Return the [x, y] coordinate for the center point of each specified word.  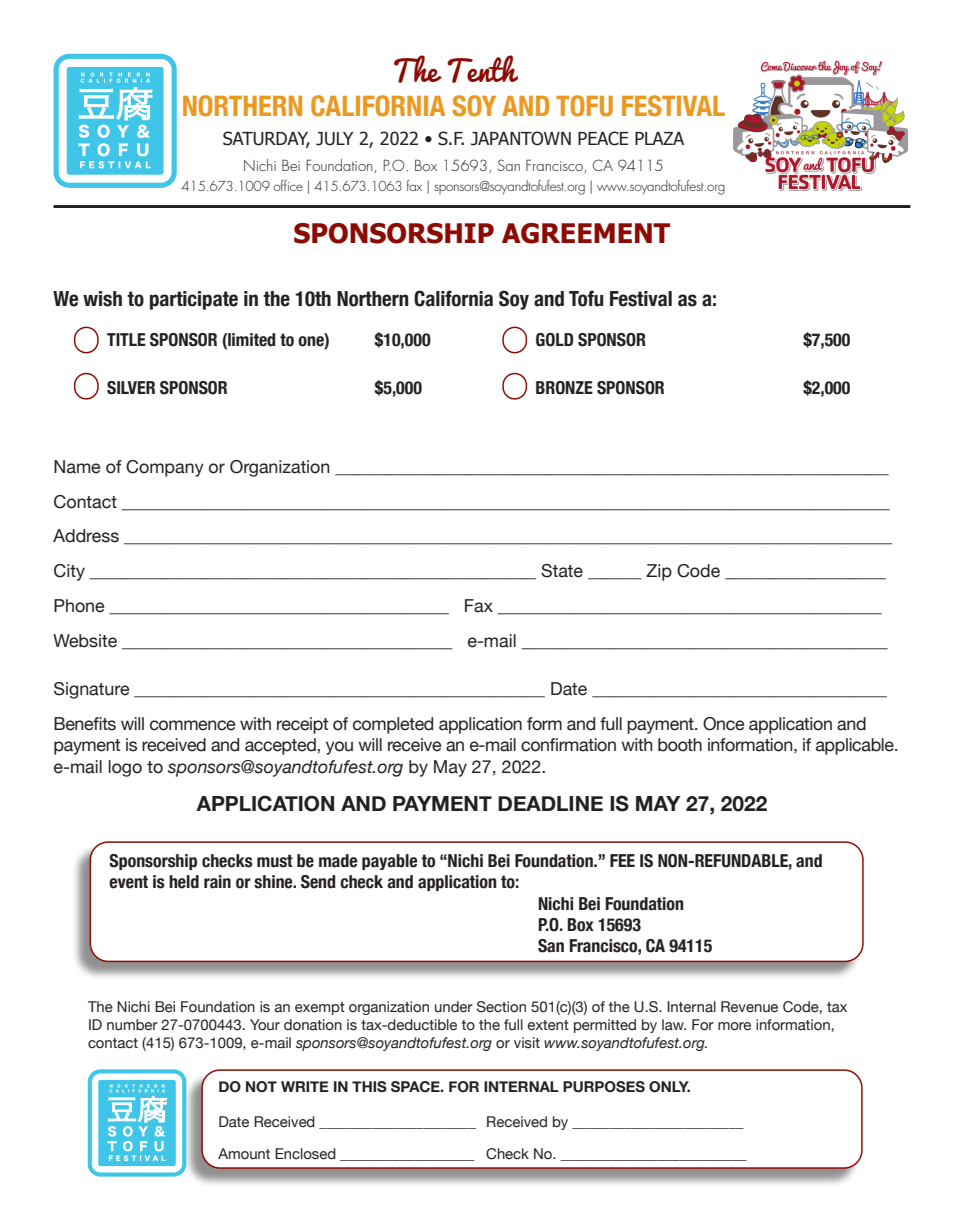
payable [390, 862]
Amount [244, 1153]
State [562, 571]
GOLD [554, 340]
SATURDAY [266, 139]
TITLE [126, 339]
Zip [659, 572]
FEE [622, 860]
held [184, 882]
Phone [79, 606]
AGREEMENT [586, 233]
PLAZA [659, 138]
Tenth [482, 69]
